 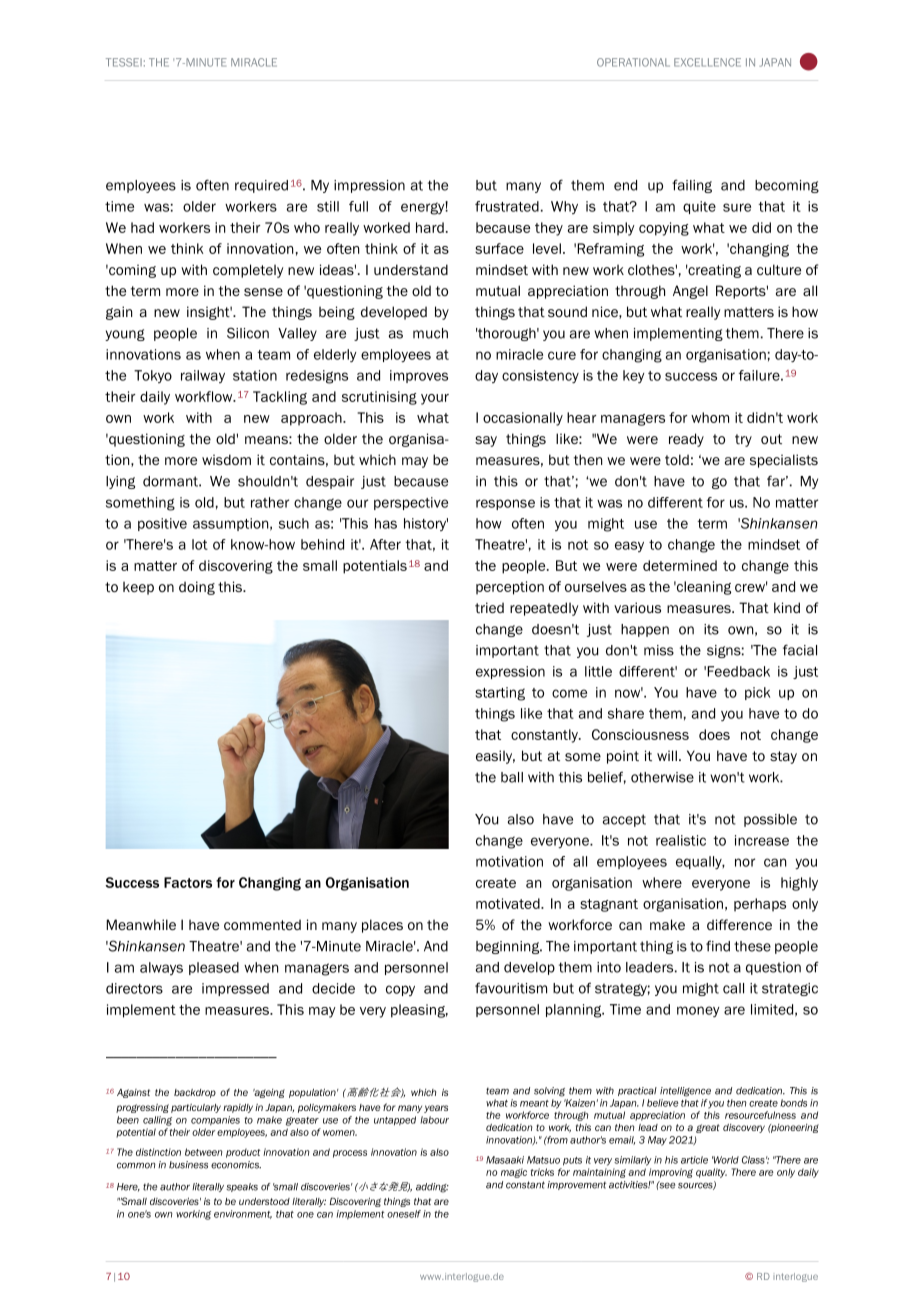 What do you see at coordinates (188, 1165) in the page?
I see `business` at bounding box center [188, 1165].
